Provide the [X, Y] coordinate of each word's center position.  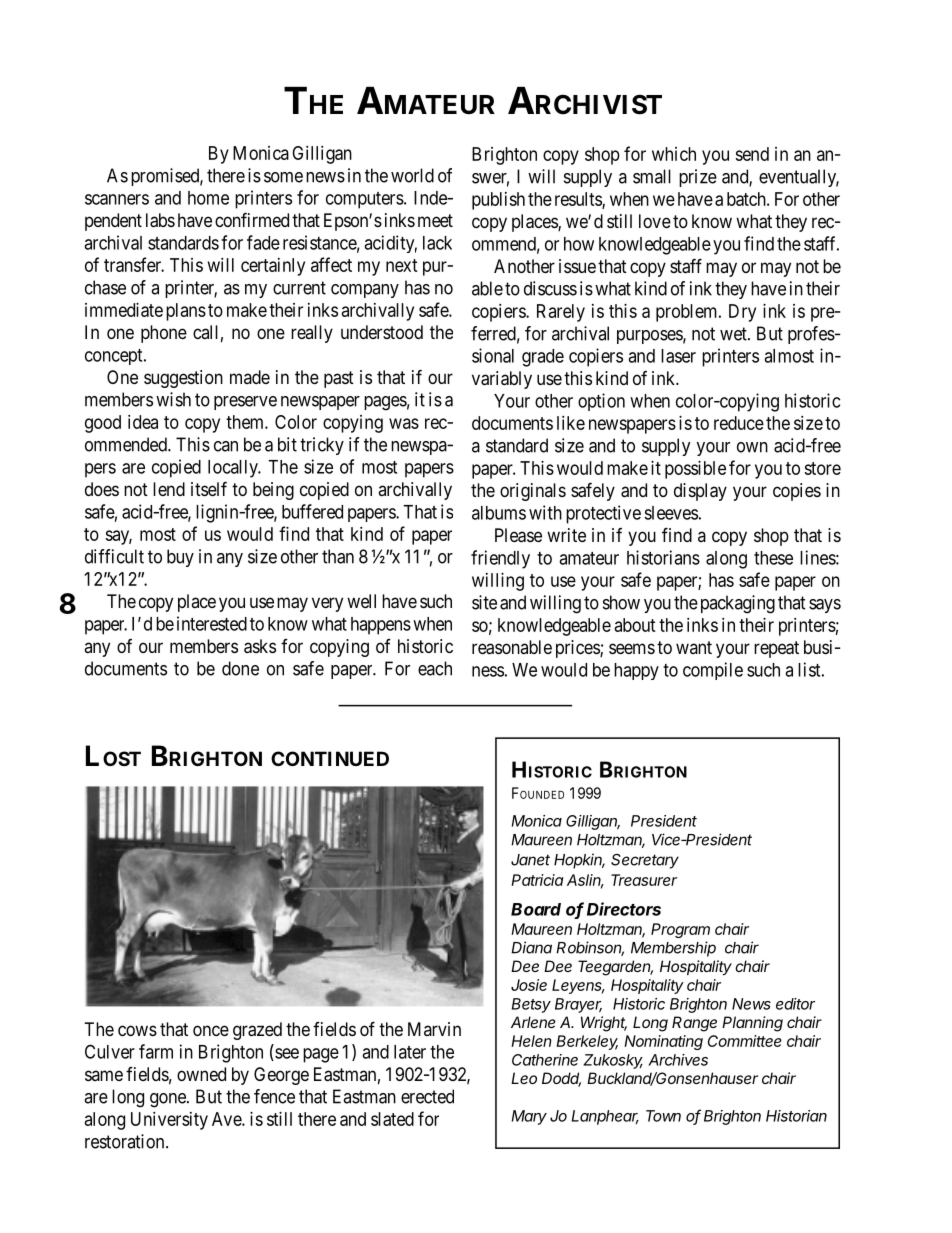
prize [698, 178]
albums [499, 513]
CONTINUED [330, 758]
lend [169, 489]
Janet [530, 860]
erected [427, 1096]
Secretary [645, 861]
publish [498, 201]
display [700, 492]
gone [169, 1100]
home [208, 198]
